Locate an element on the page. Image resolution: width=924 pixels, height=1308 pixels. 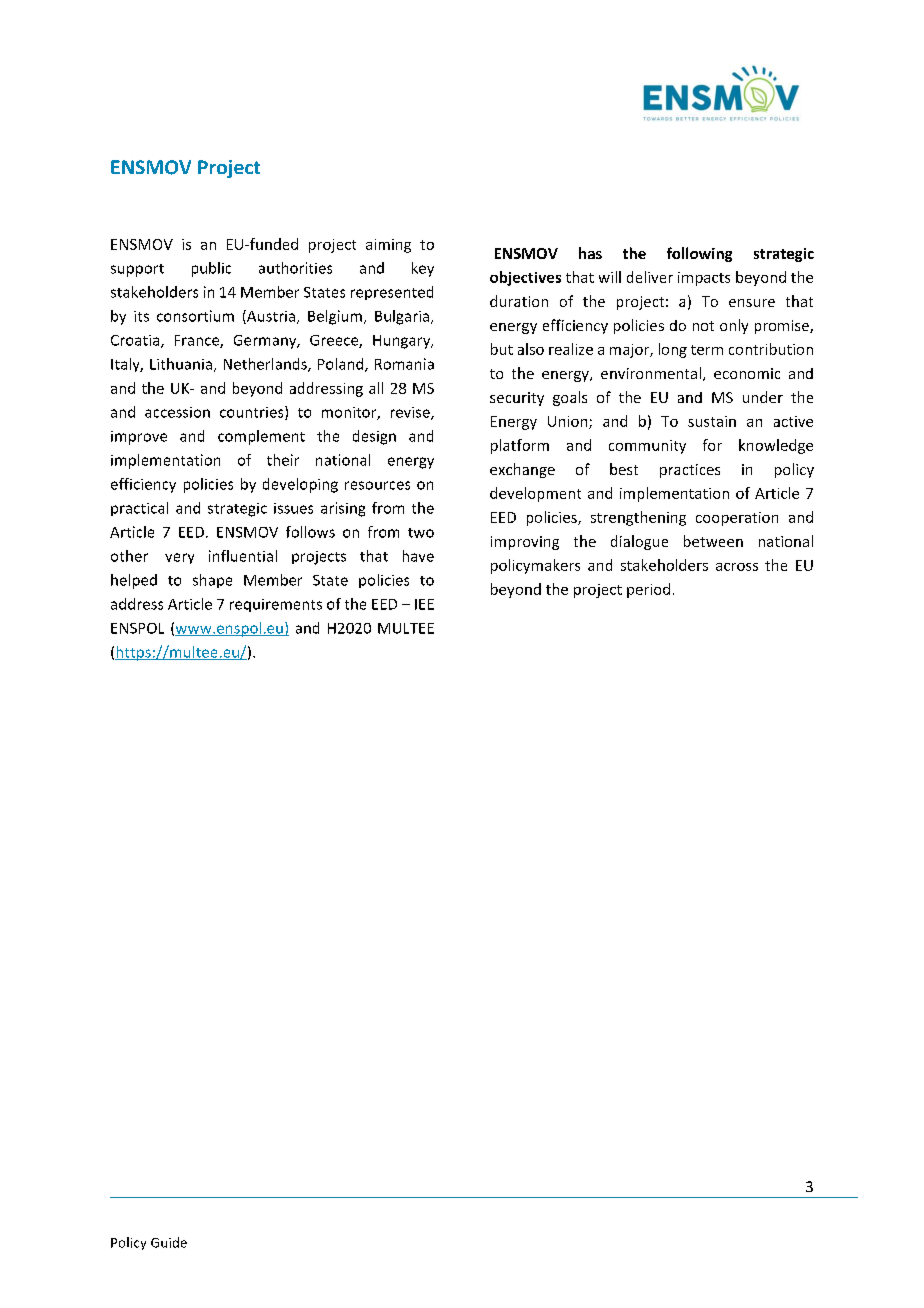
public is located at coordinates (211, 269).
